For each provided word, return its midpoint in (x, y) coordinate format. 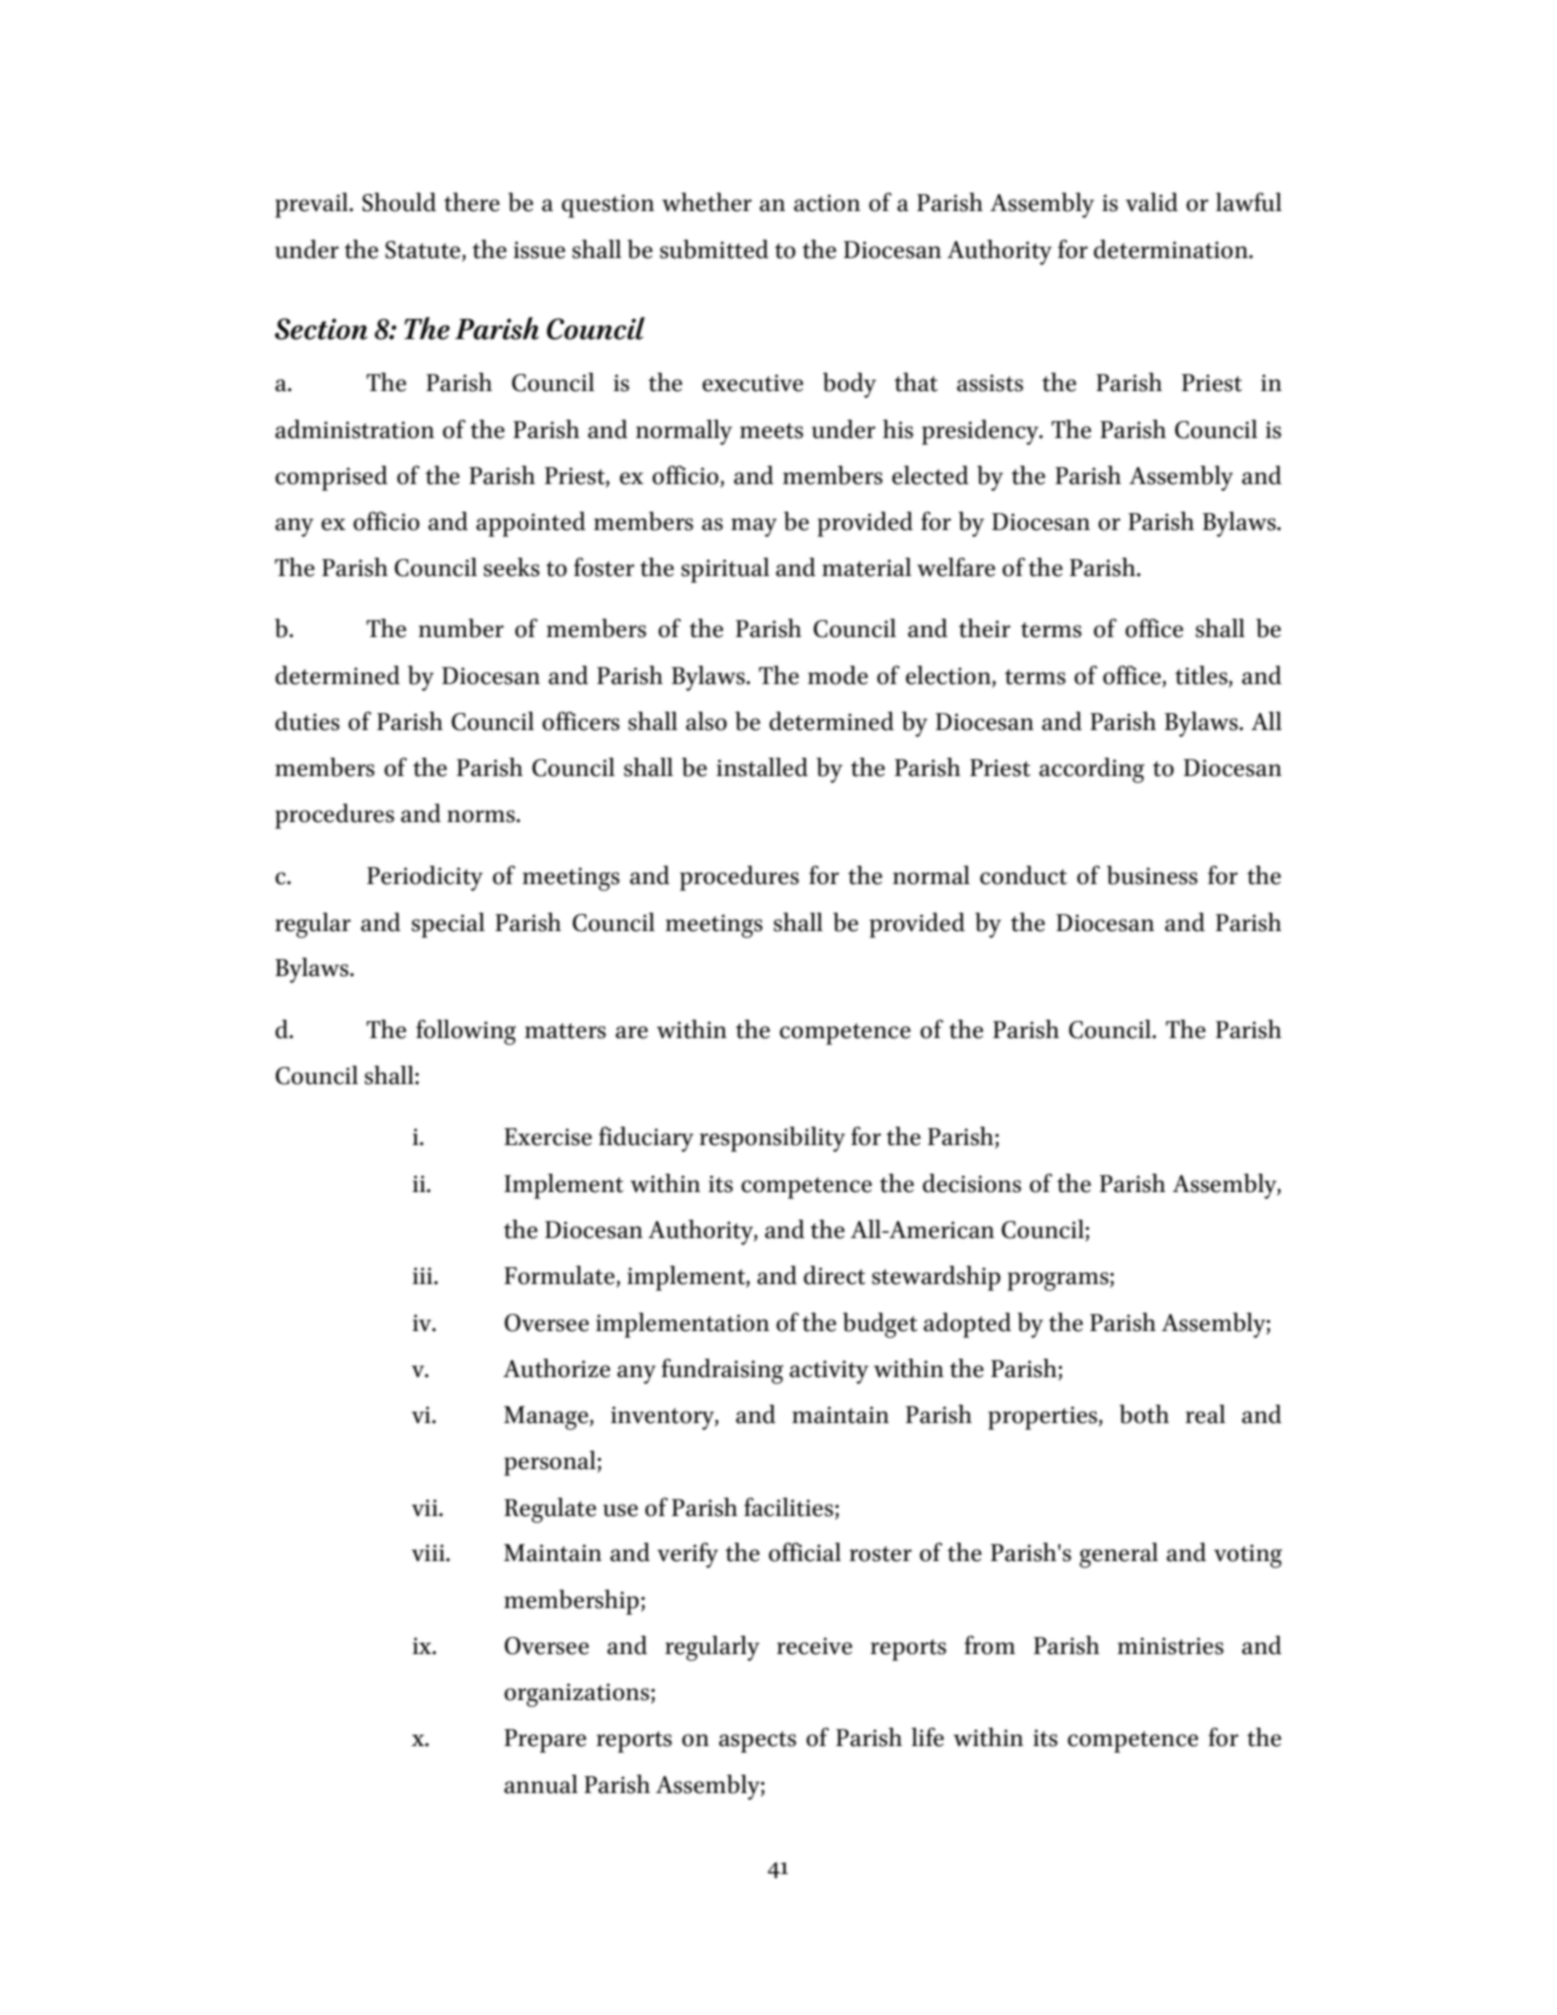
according (1091, 770)
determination (1172, 249)
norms (482, 816)
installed (762, 767)
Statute (424, 251)
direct (835, 1275)
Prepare (545, 1741)
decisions (972, 1183)
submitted (714, 249)
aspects (757, 1742)
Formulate (560, 1276)
